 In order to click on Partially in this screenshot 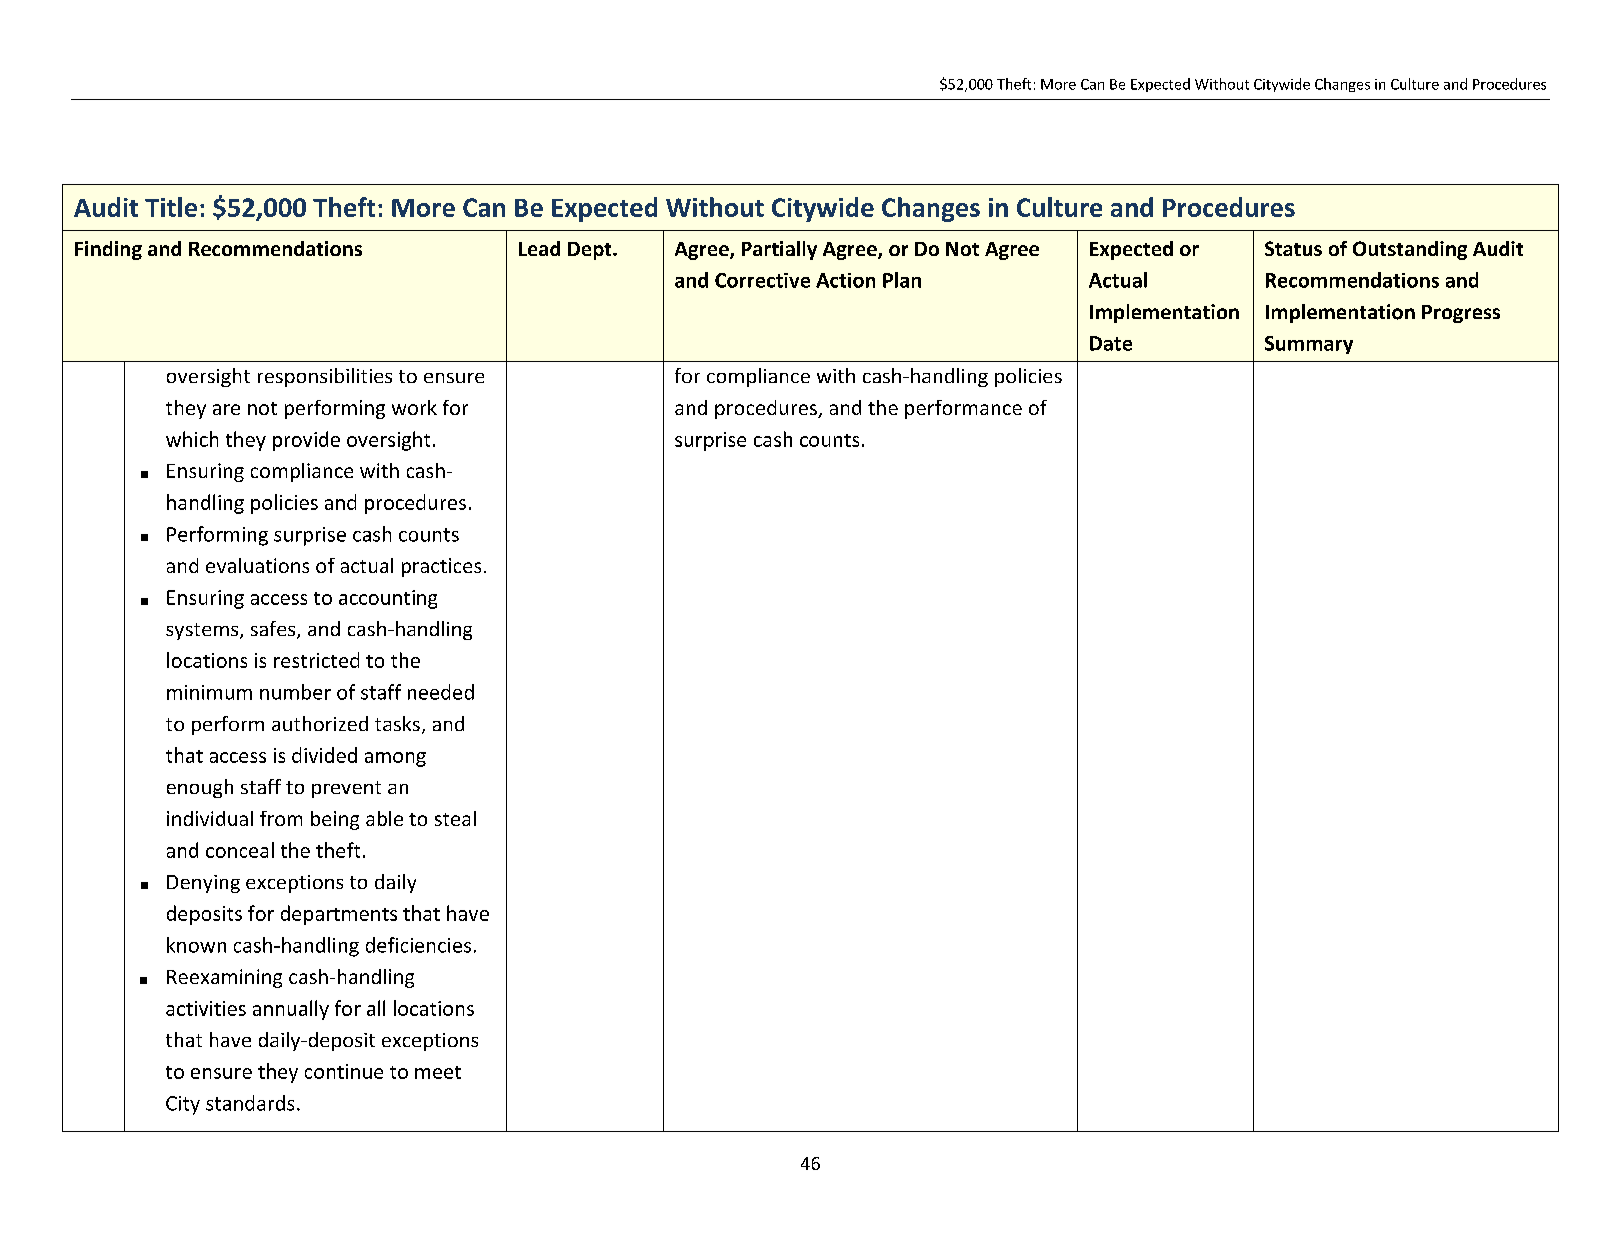, I will do `click(779, 250)`.
